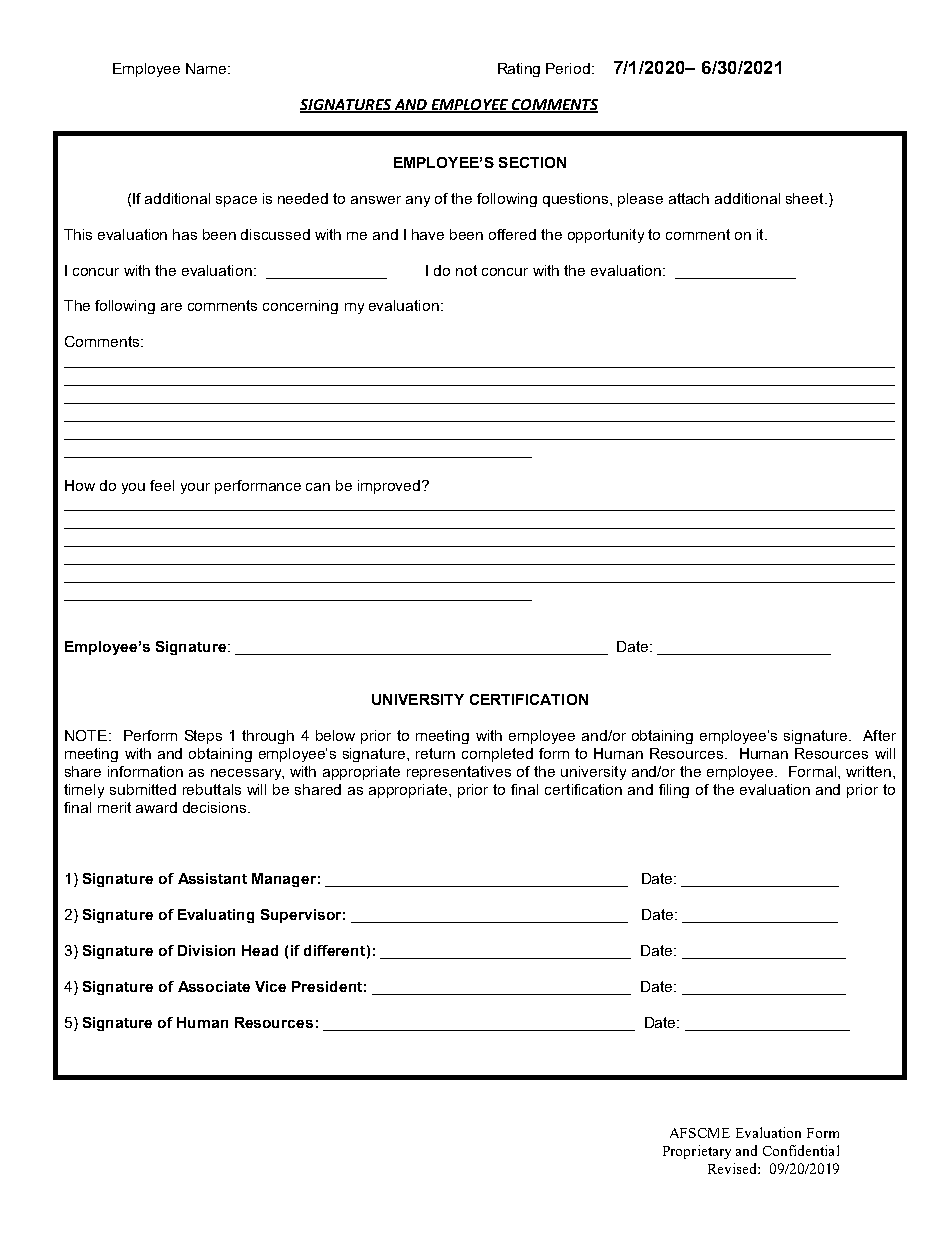 This screenshot has width=952, height=1233. I want to click on Associate, so click(214, 986).
